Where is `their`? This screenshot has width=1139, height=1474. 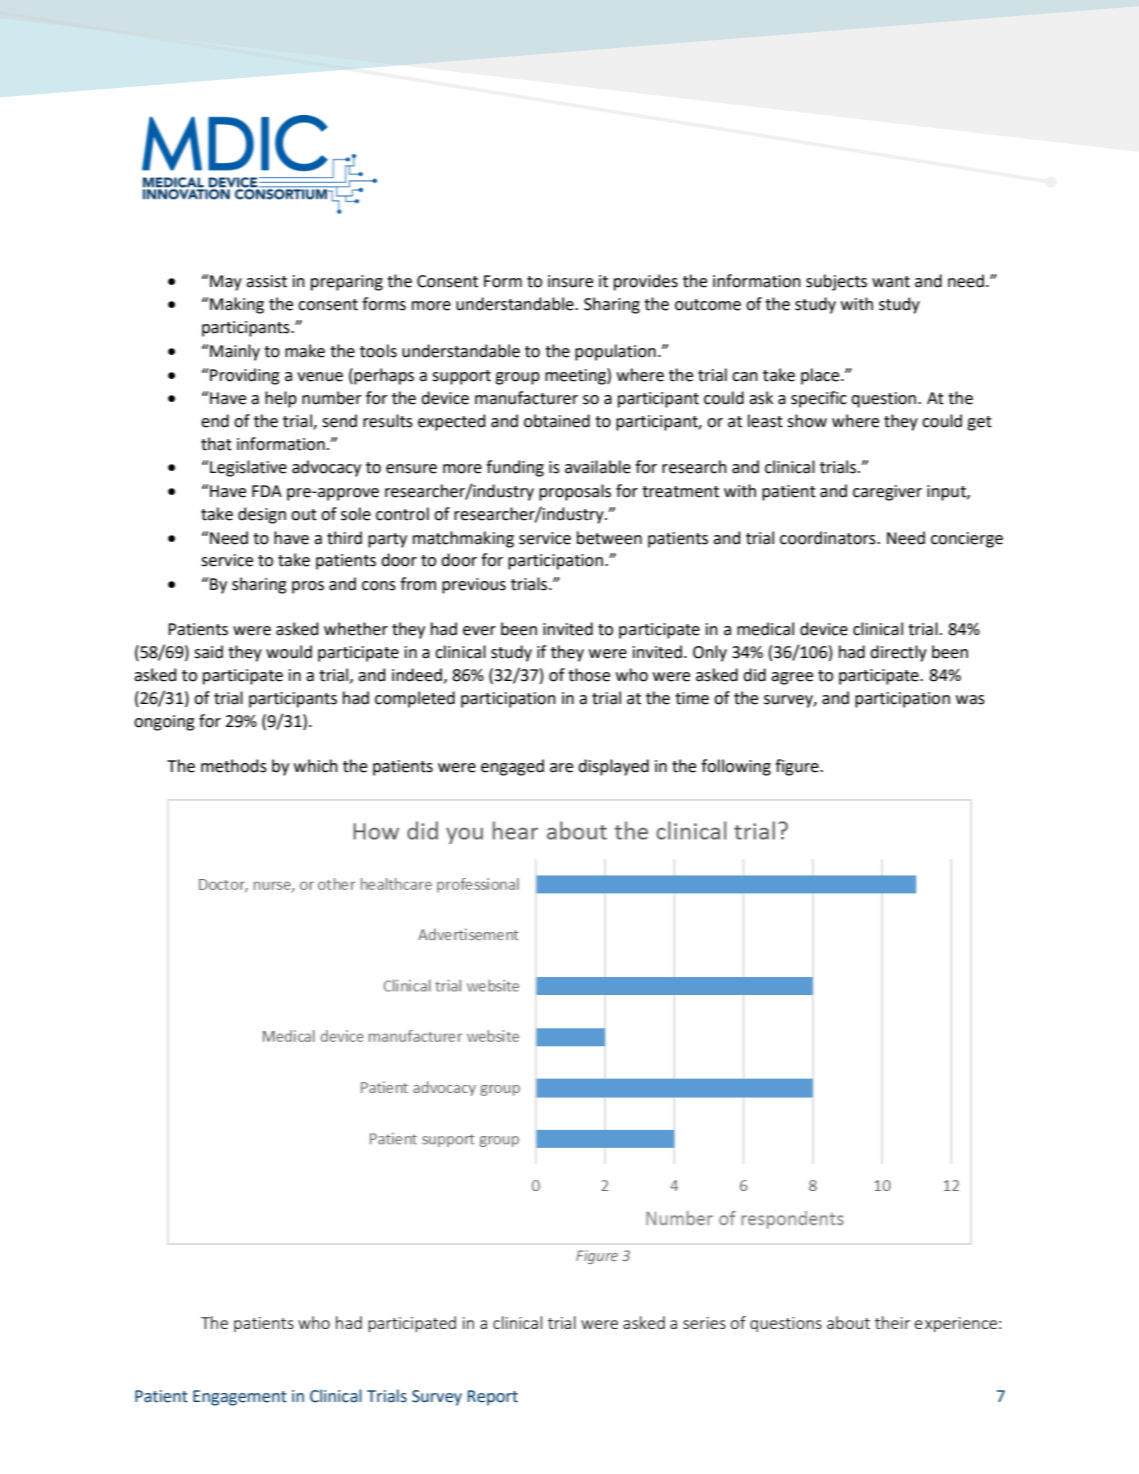
their is located at coordinates (892, 1322).
